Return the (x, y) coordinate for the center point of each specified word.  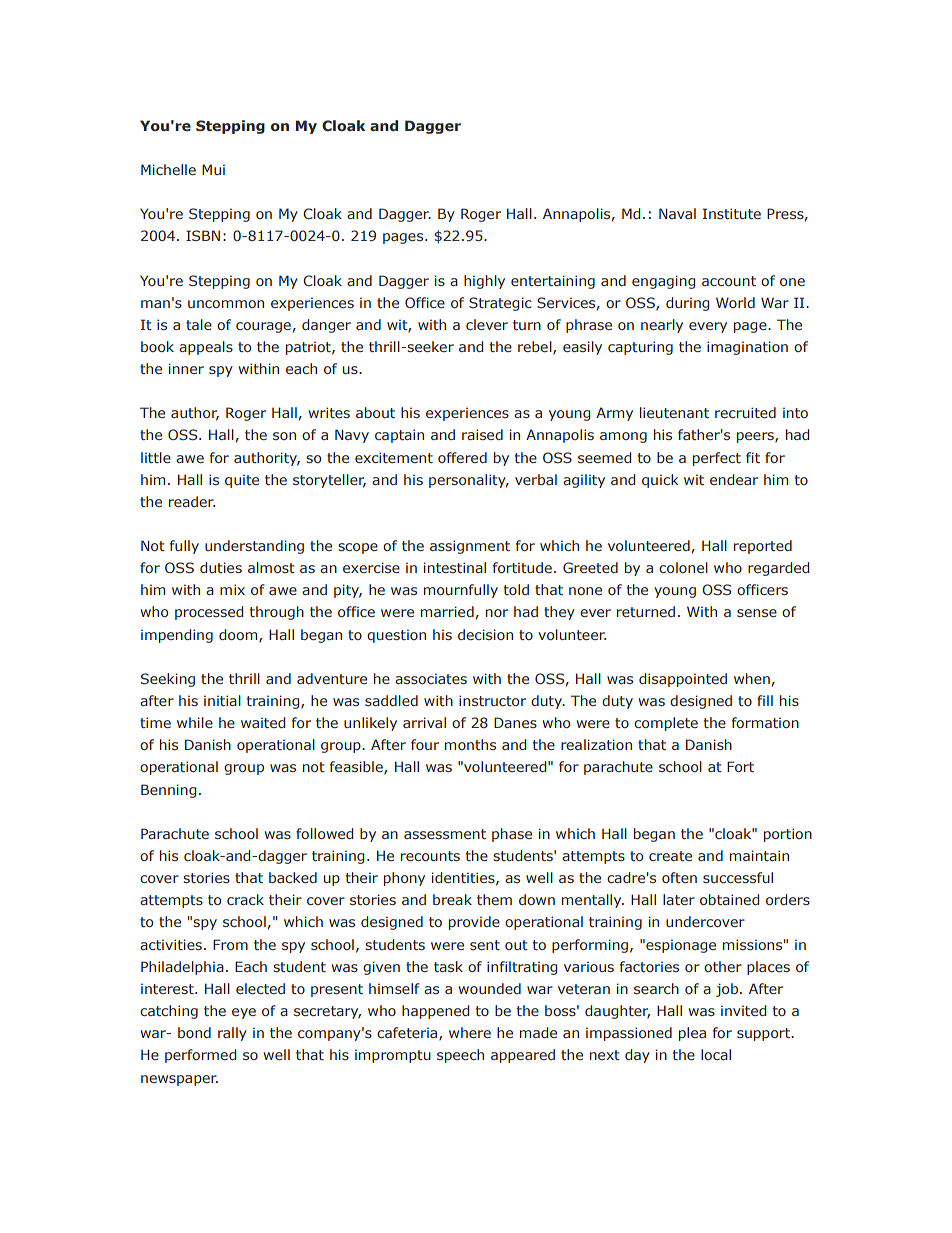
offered (462, 457)
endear (734, 479)
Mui (213, 169)
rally (232, 1034)
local (716, 1054)
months (470, 744)
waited (263, 722)
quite (242, 481)
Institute (732, 213)
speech (460, 1056)
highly (484, 282)
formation (765, 722)
